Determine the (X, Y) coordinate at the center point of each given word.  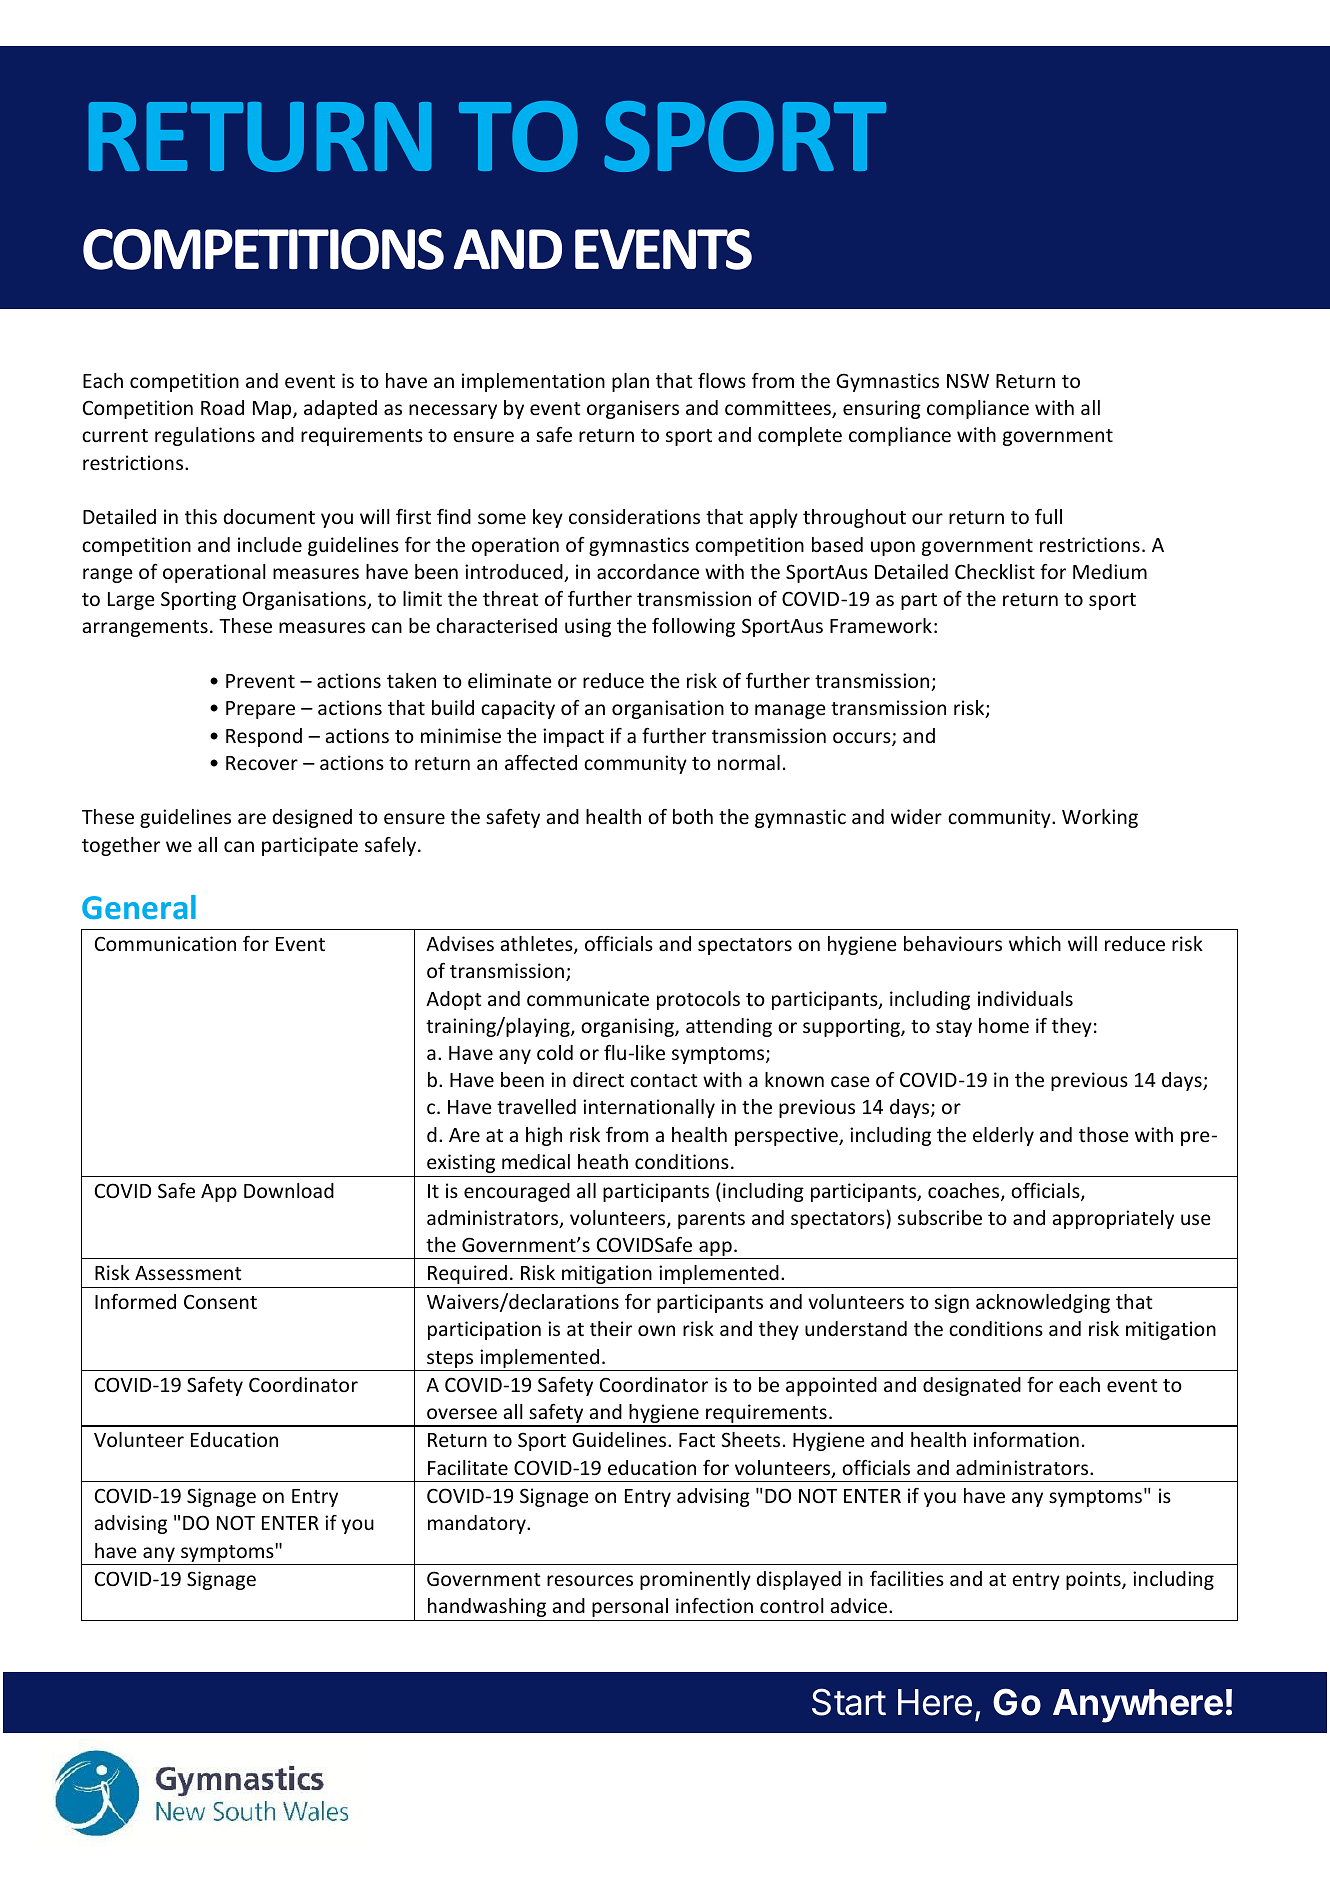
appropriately (1113, 1219)
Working (1100, 818)
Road (222, 407)
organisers (633, 409)
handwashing (487, 1607)
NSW (968, 380)
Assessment (188, 1273)
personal (630, 1607)
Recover (262, 763)
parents (711, 1220)
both (693, 816)
